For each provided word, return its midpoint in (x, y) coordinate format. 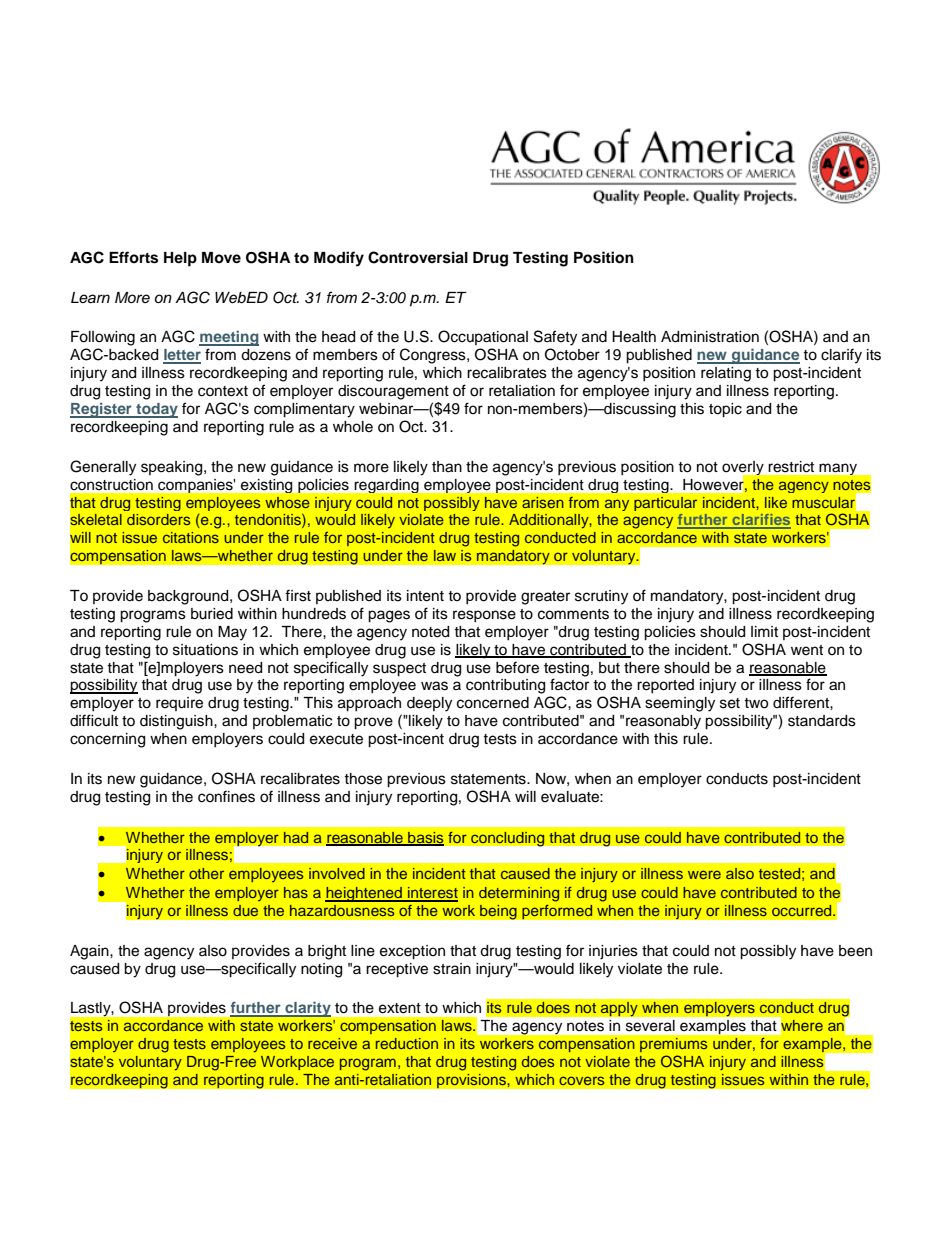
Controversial (418, 257)
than (447, 467)
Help (180, 259)
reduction (407, 1043)
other (206, 873)
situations (205, 650)
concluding (508, 839)
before (517, 667)
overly (744, 469)
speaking (173, 468)
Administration (710, 337)
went (807, 650)
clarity (307, 1009)
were (704, 874)
